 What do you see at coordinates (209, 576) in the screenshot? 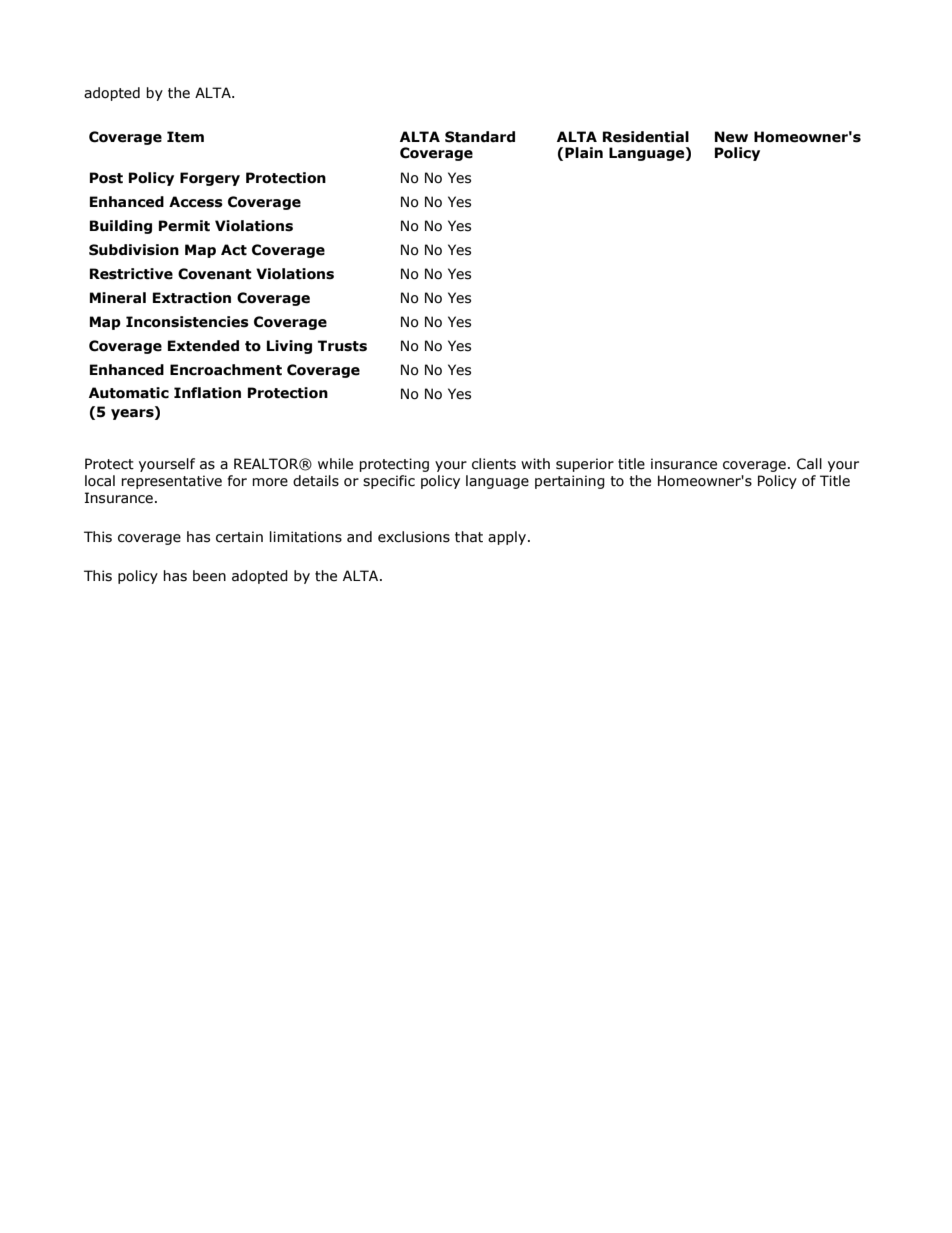
I see `been` at bounding box center [209, 576].
